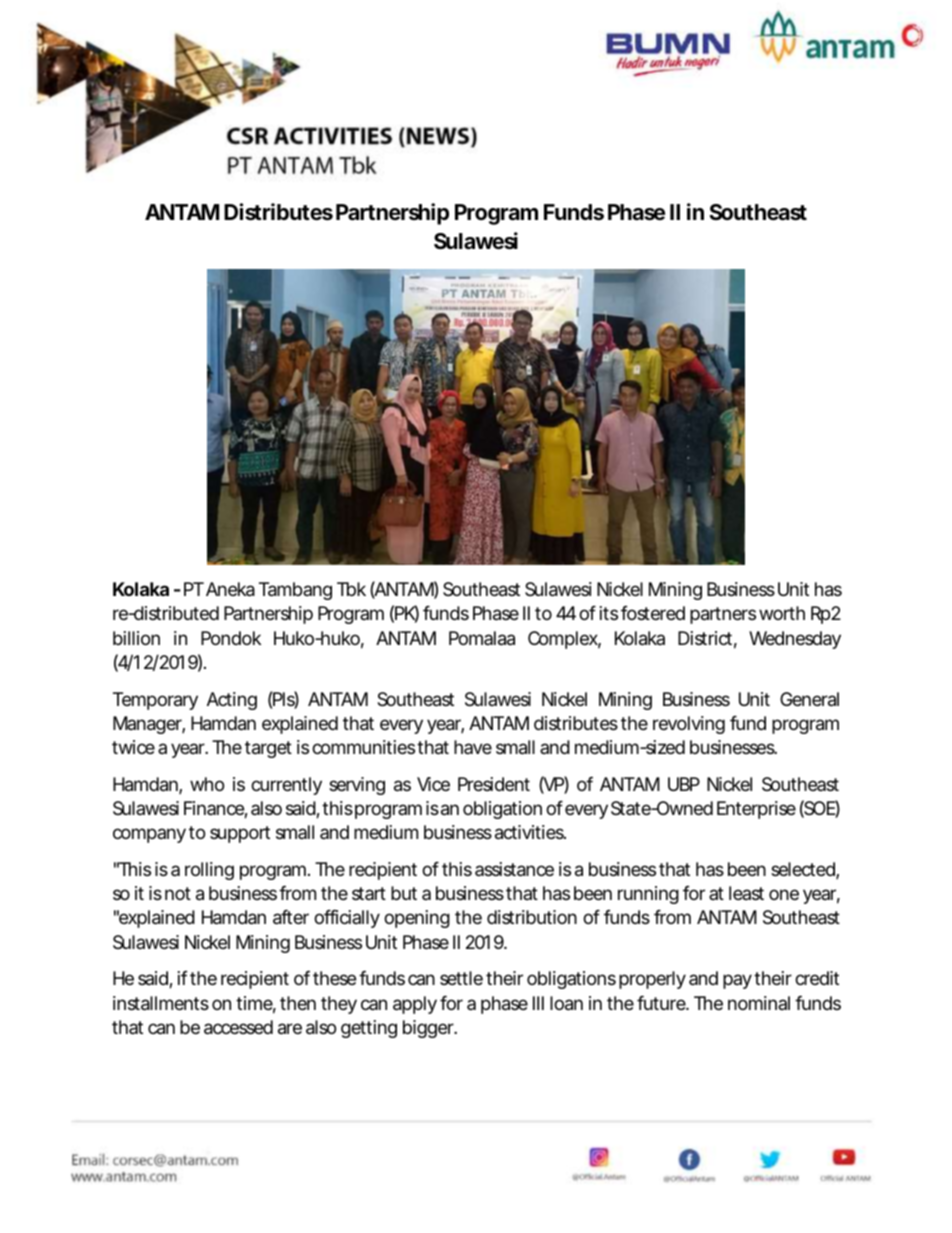  What do you see at coordinates (136, 638) in the image?
I see `billion` at bounding box center [136, 638].
